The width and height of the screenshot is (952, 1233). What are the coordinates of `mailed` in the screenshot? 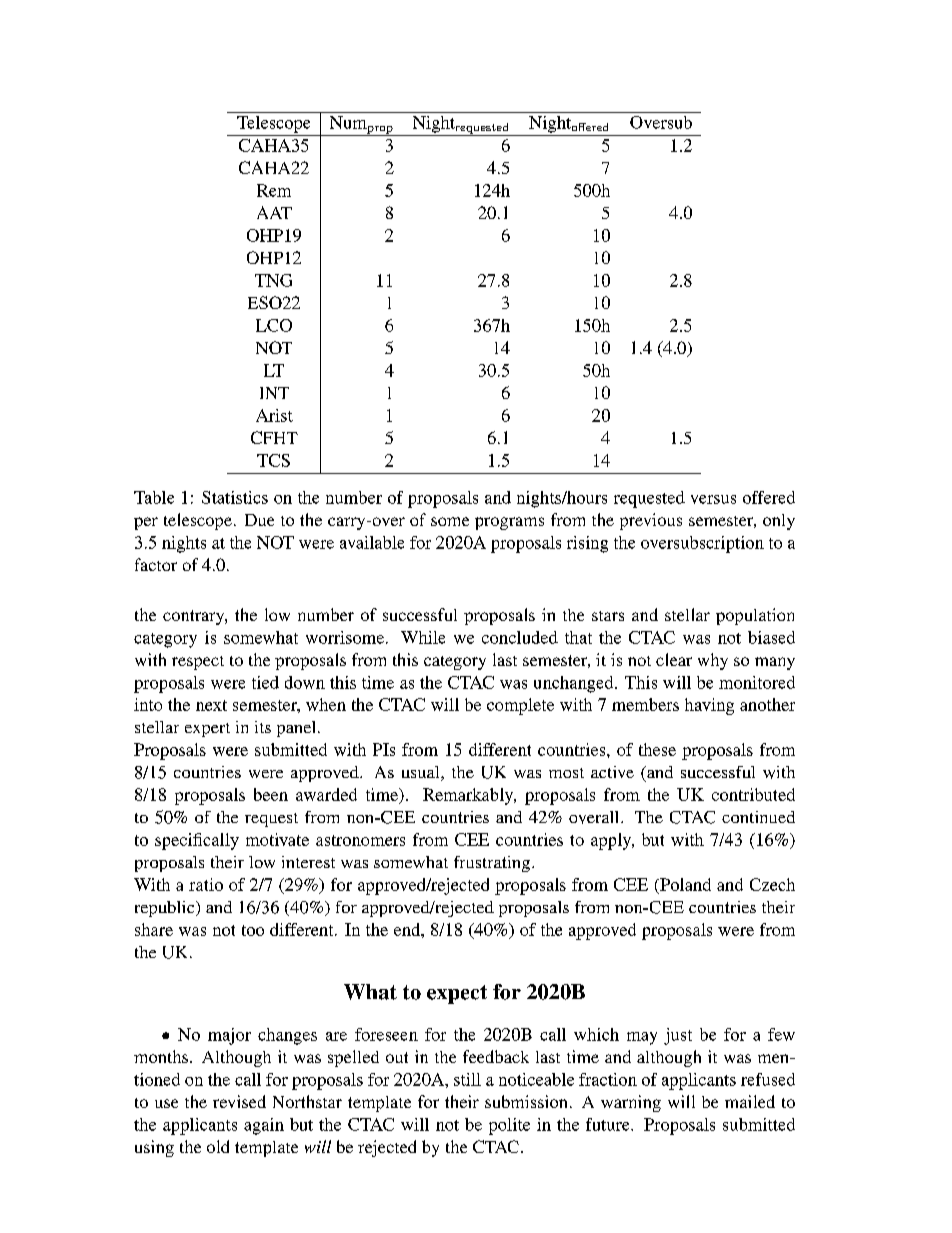 It's located at (750, 1101).
